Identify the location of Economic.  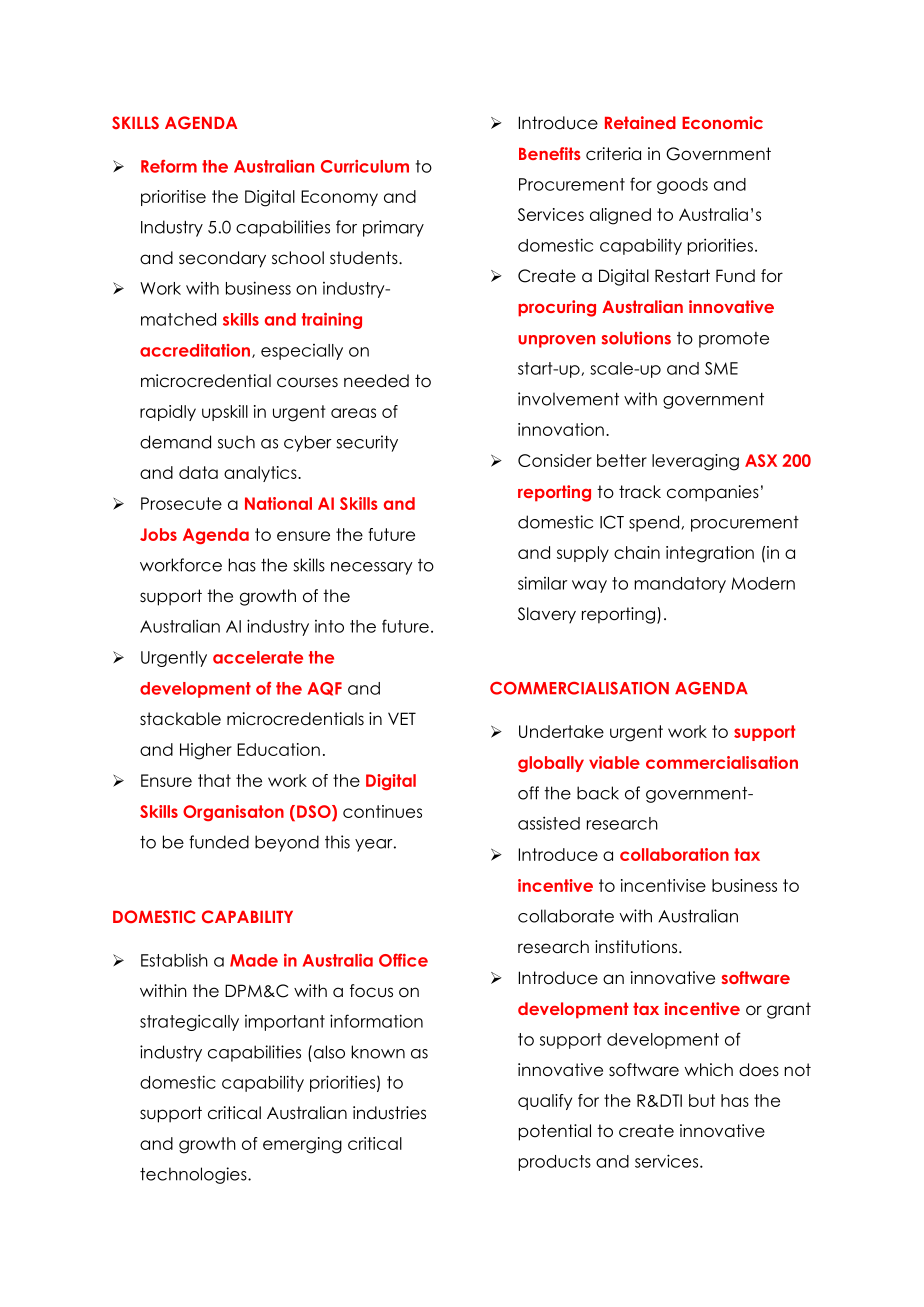
(722, 122).
